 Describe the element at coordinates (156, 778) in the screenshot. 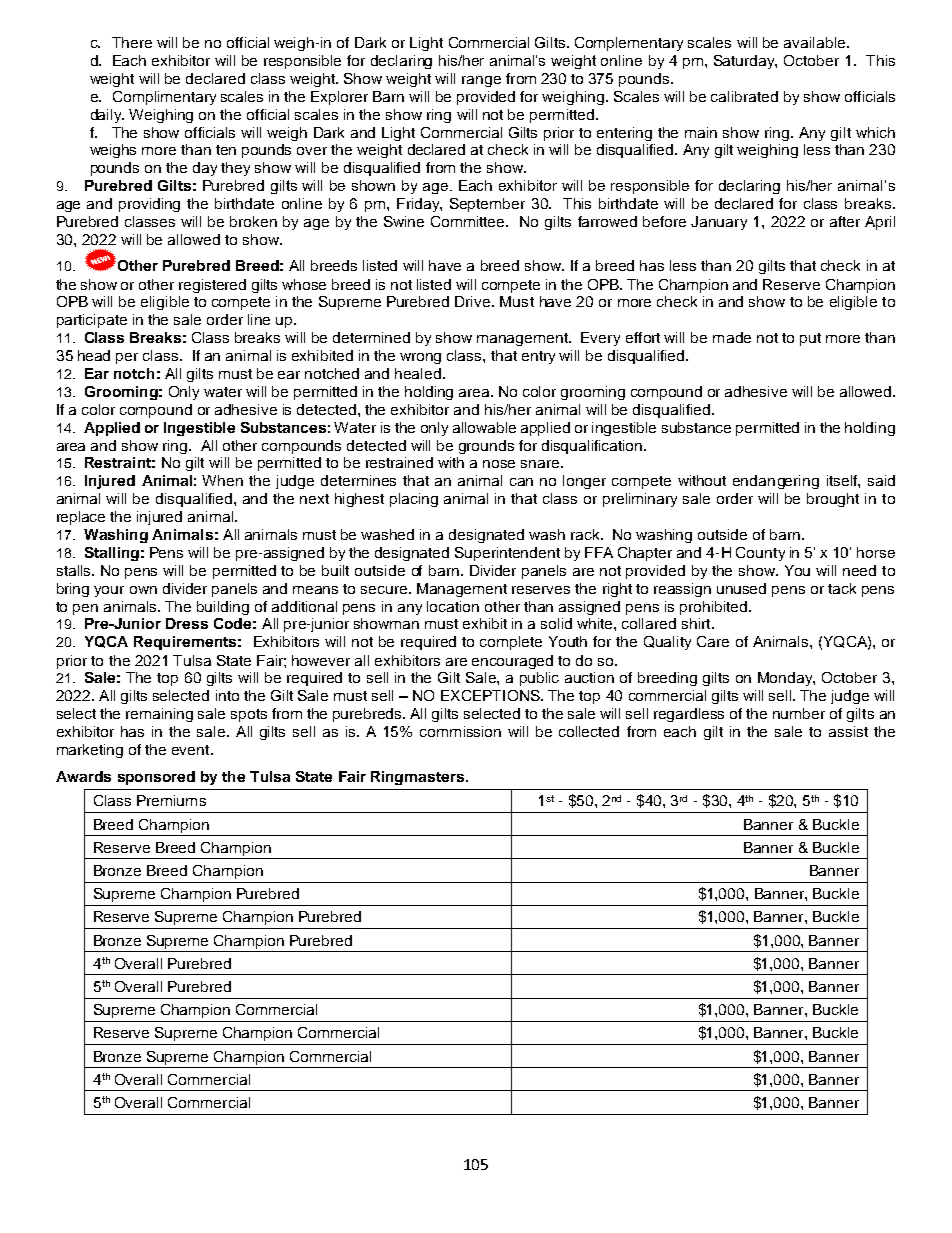

I see `sponsored` at that location.
